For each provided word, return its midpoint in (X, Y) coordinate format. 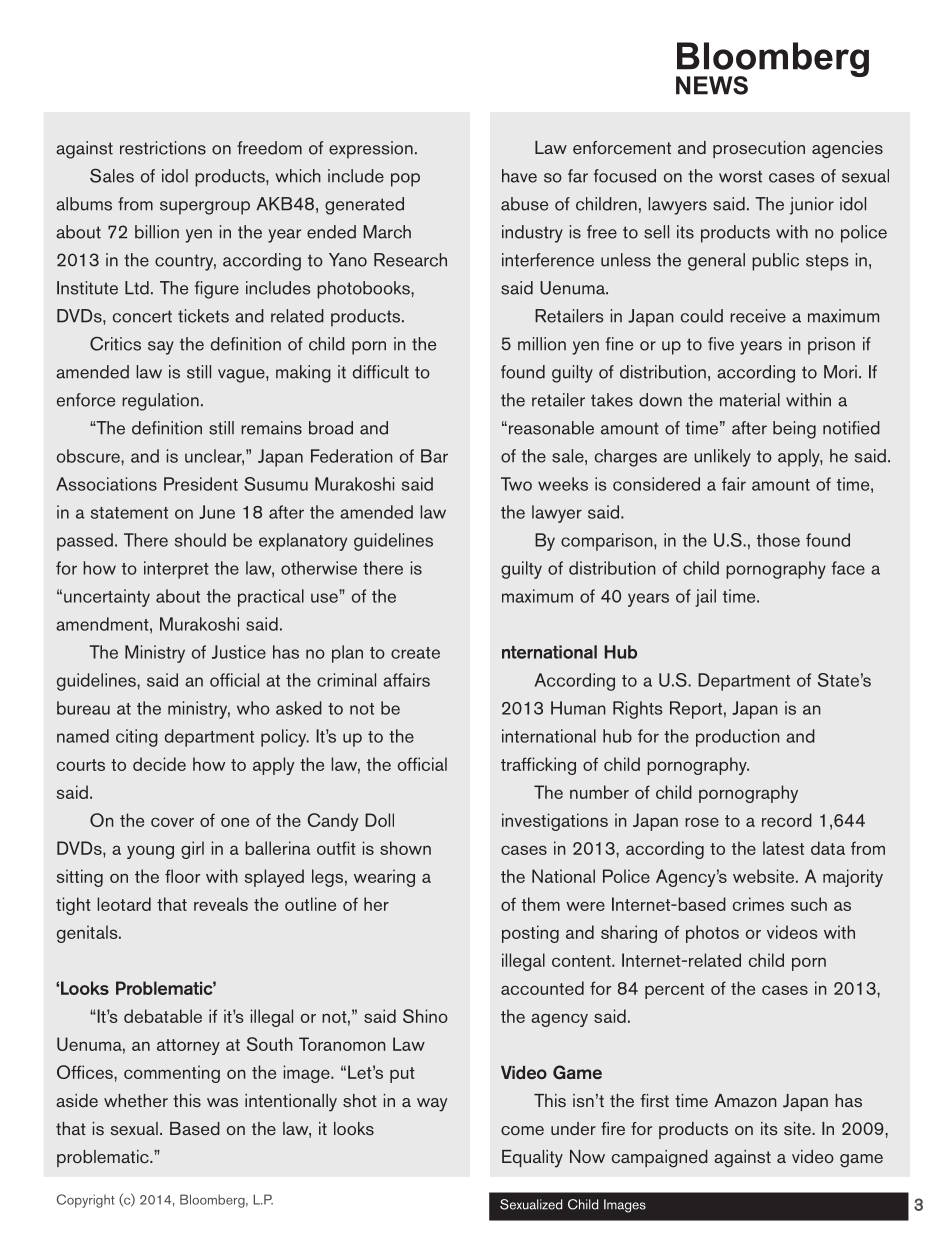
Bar (434, 456)
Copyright (86, 1201)
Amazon (745, 1100)
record (787, 820)
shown (405, 848)
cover (172, 822)
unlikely (722, 458)
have (519, 176)
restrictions (163, 148)
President (201, 484)
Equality (532, 1159)
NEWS (712, 85)
